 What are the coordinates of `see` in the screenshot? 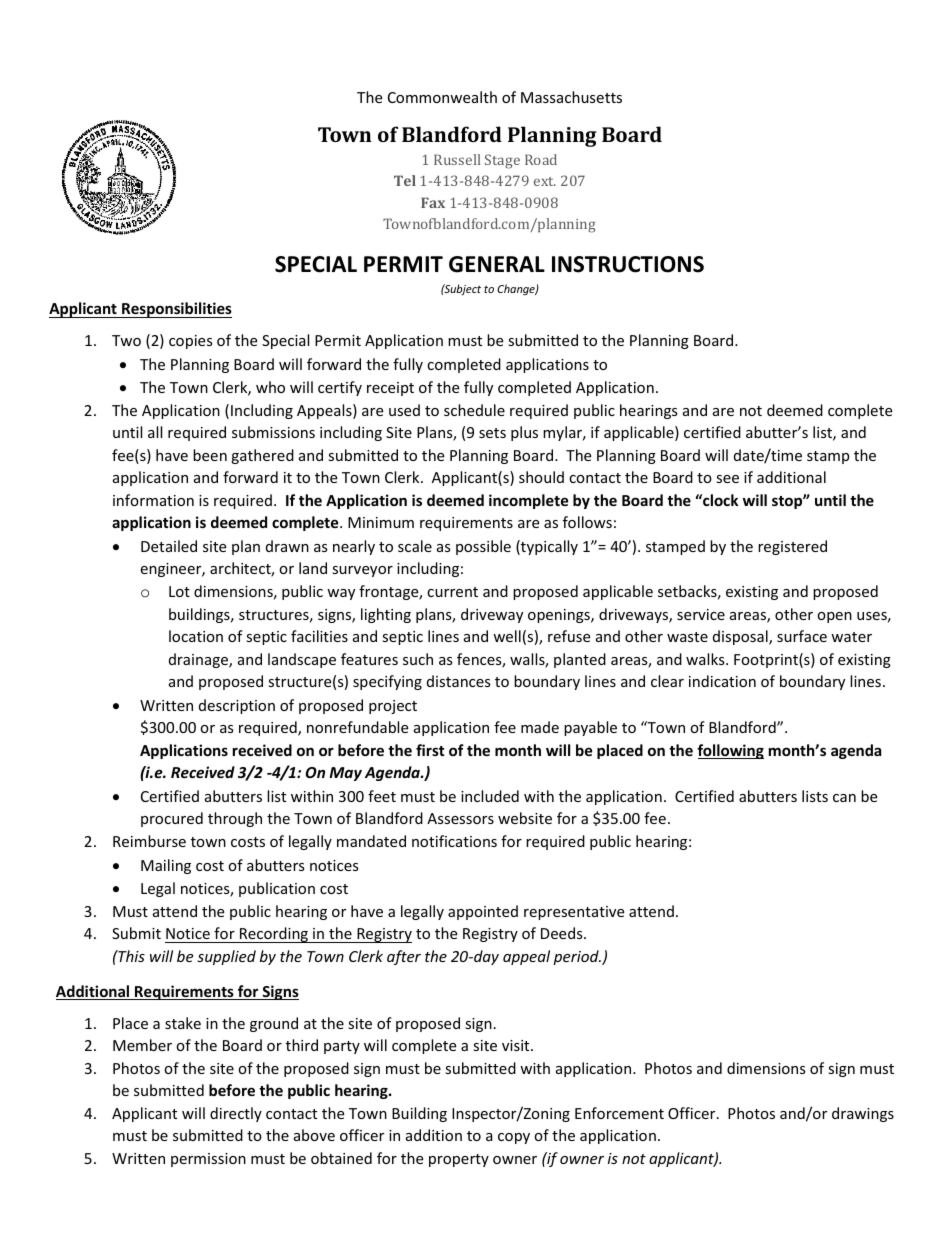 It's located at (727, 479).
